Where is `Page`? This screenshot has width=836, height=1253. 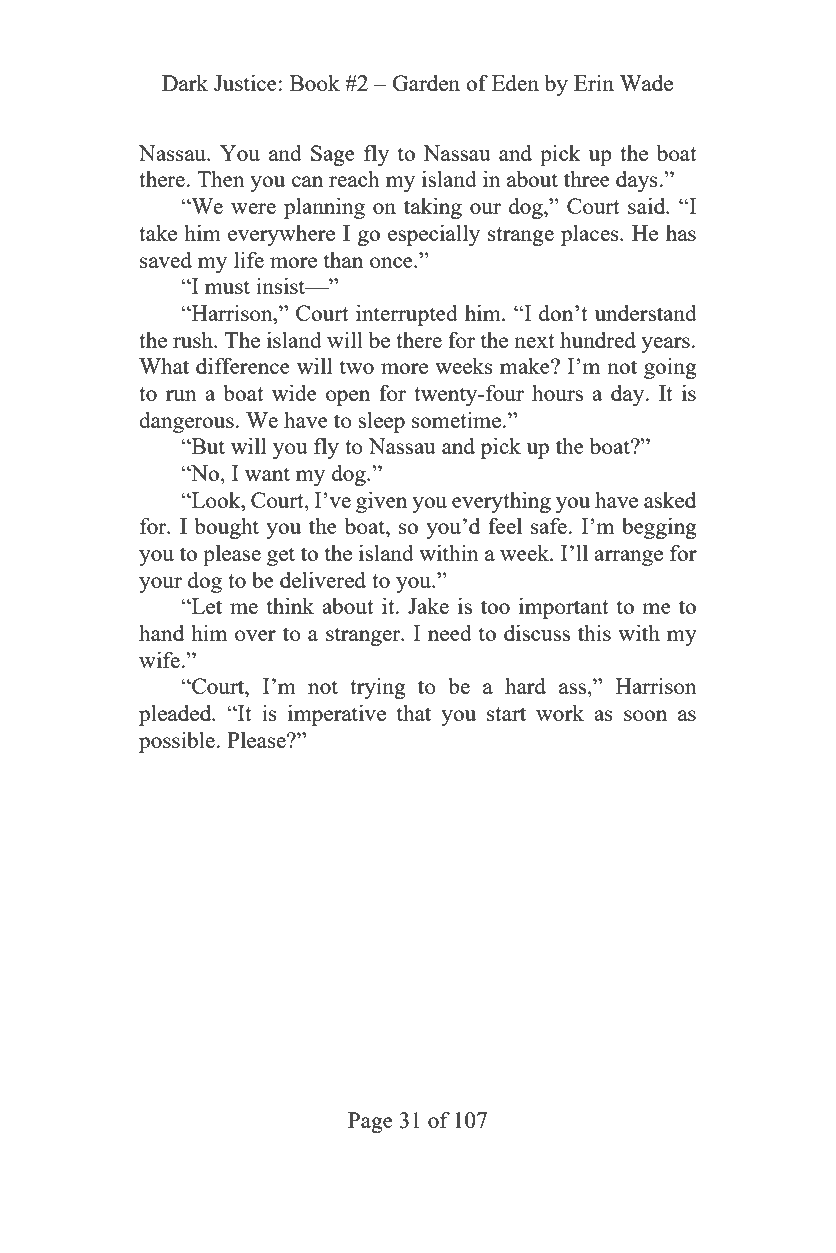 Page is located at coordinates (370, 1122).
